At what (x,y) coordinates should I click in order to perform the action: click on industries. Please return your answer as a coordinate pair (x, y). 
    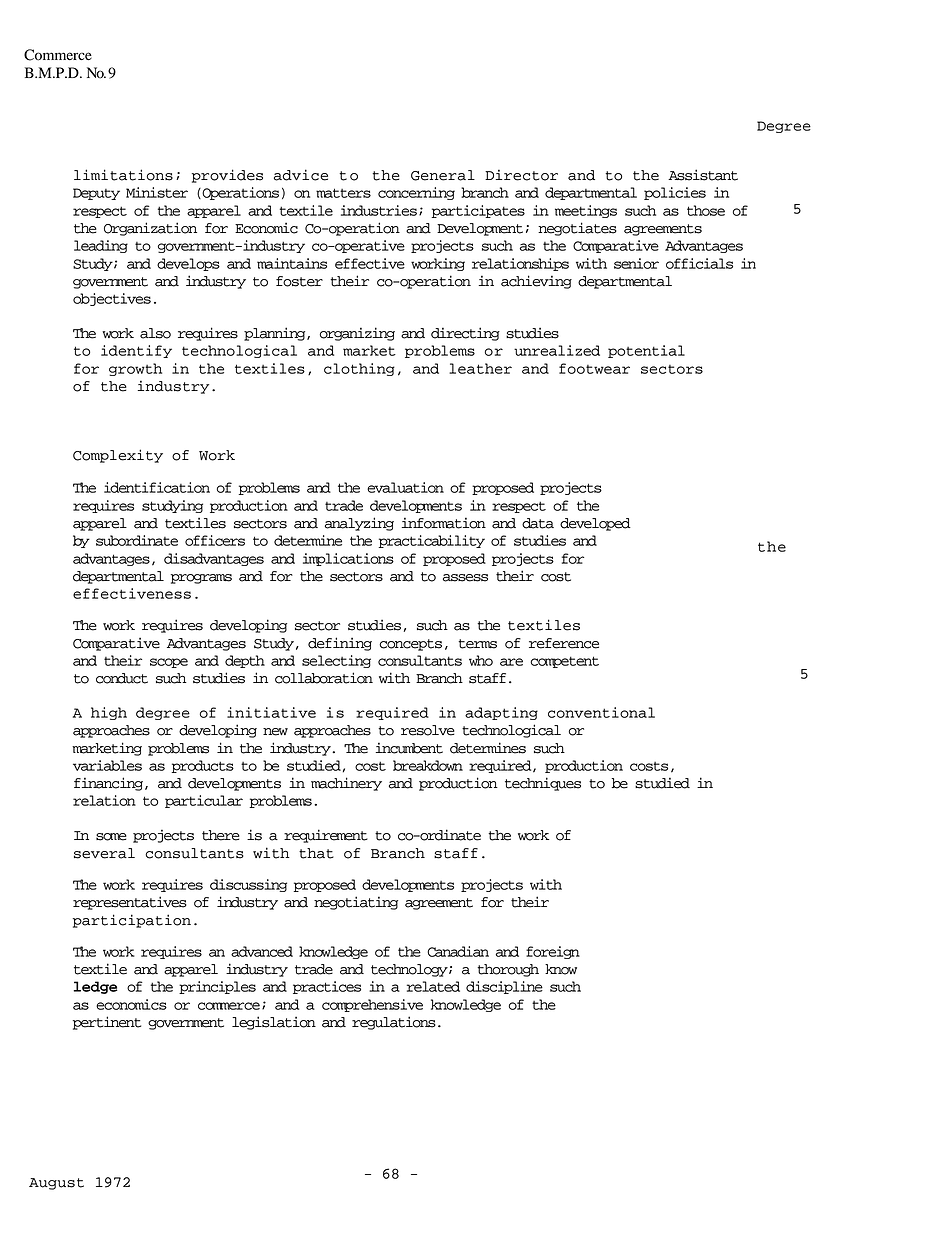
    Looking at the image, I should click on (379, 210).
